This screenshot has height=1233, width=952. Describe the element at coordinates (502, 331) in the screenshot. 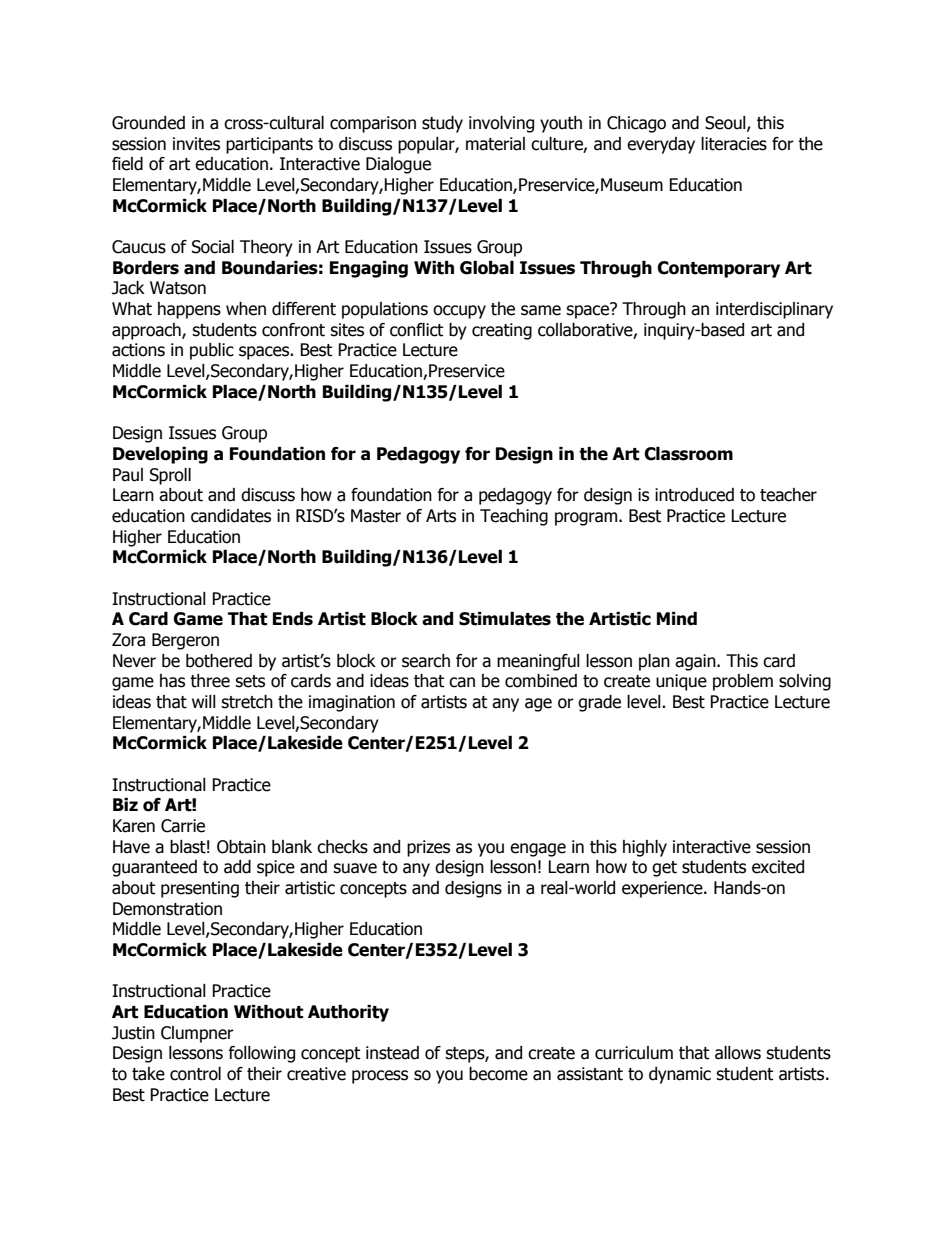

I see `creating` at that location.
